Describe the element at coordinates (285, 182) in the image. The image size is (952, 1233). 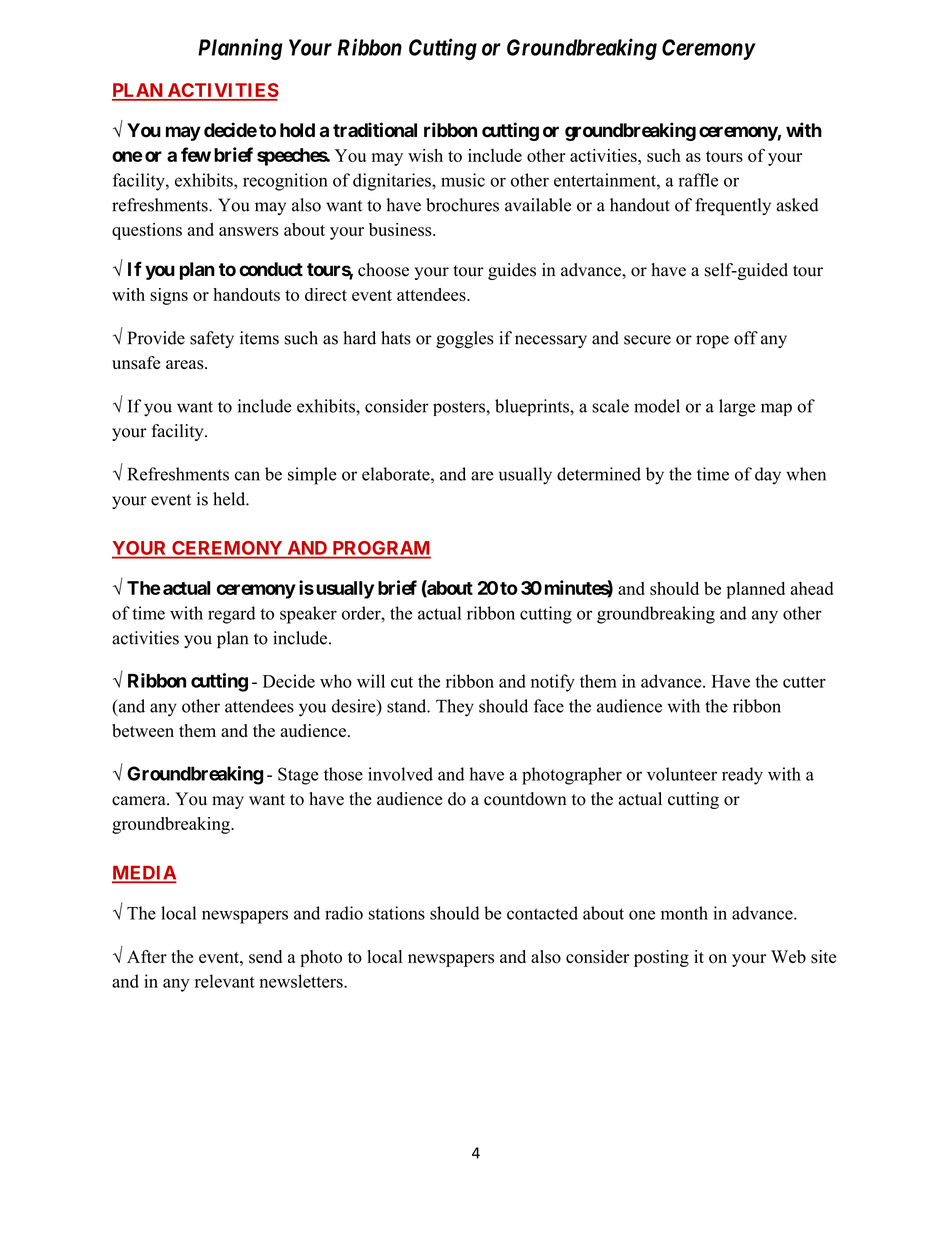
I see `recognition` at that location.
